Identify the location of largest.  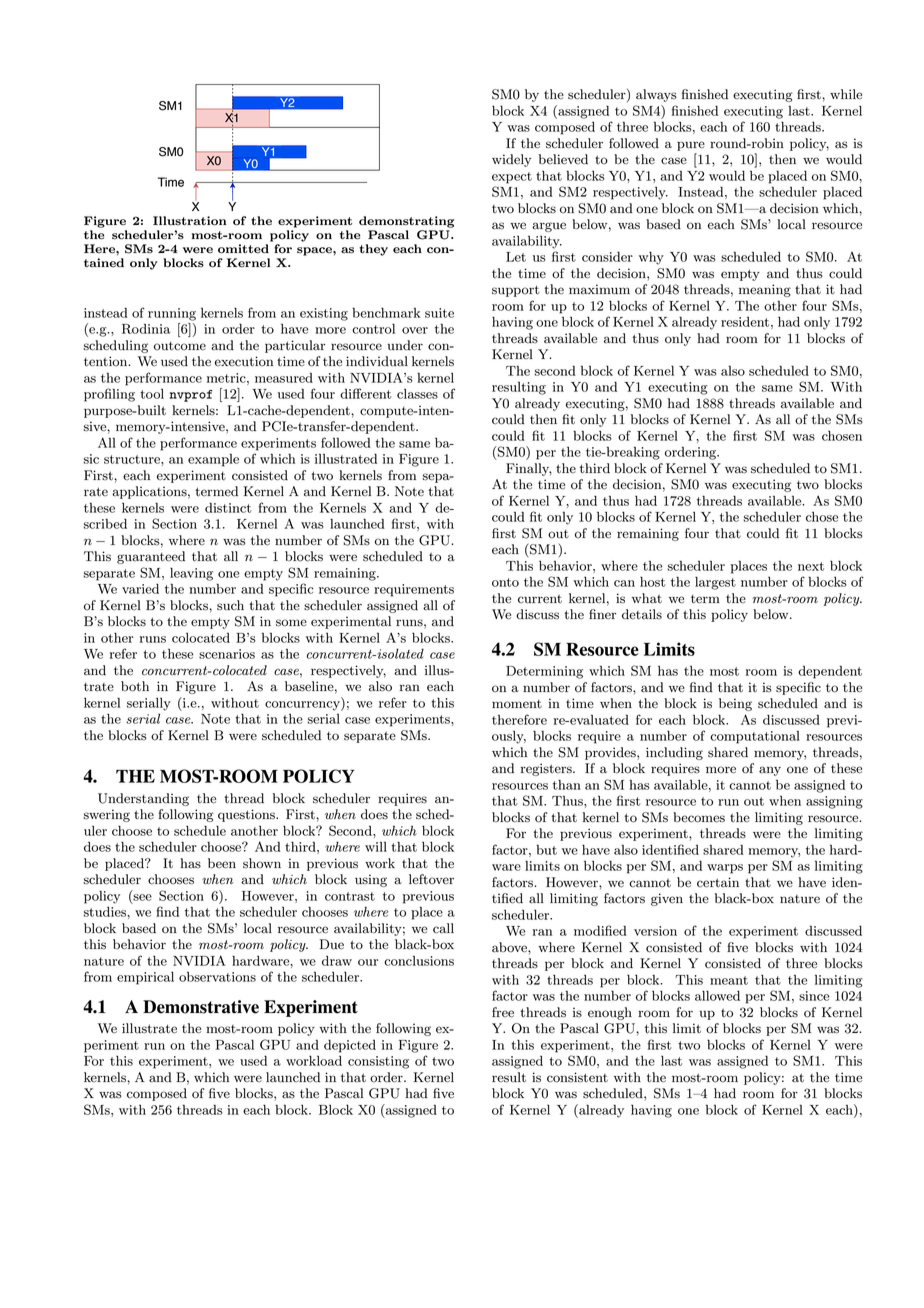
(715, 583).
